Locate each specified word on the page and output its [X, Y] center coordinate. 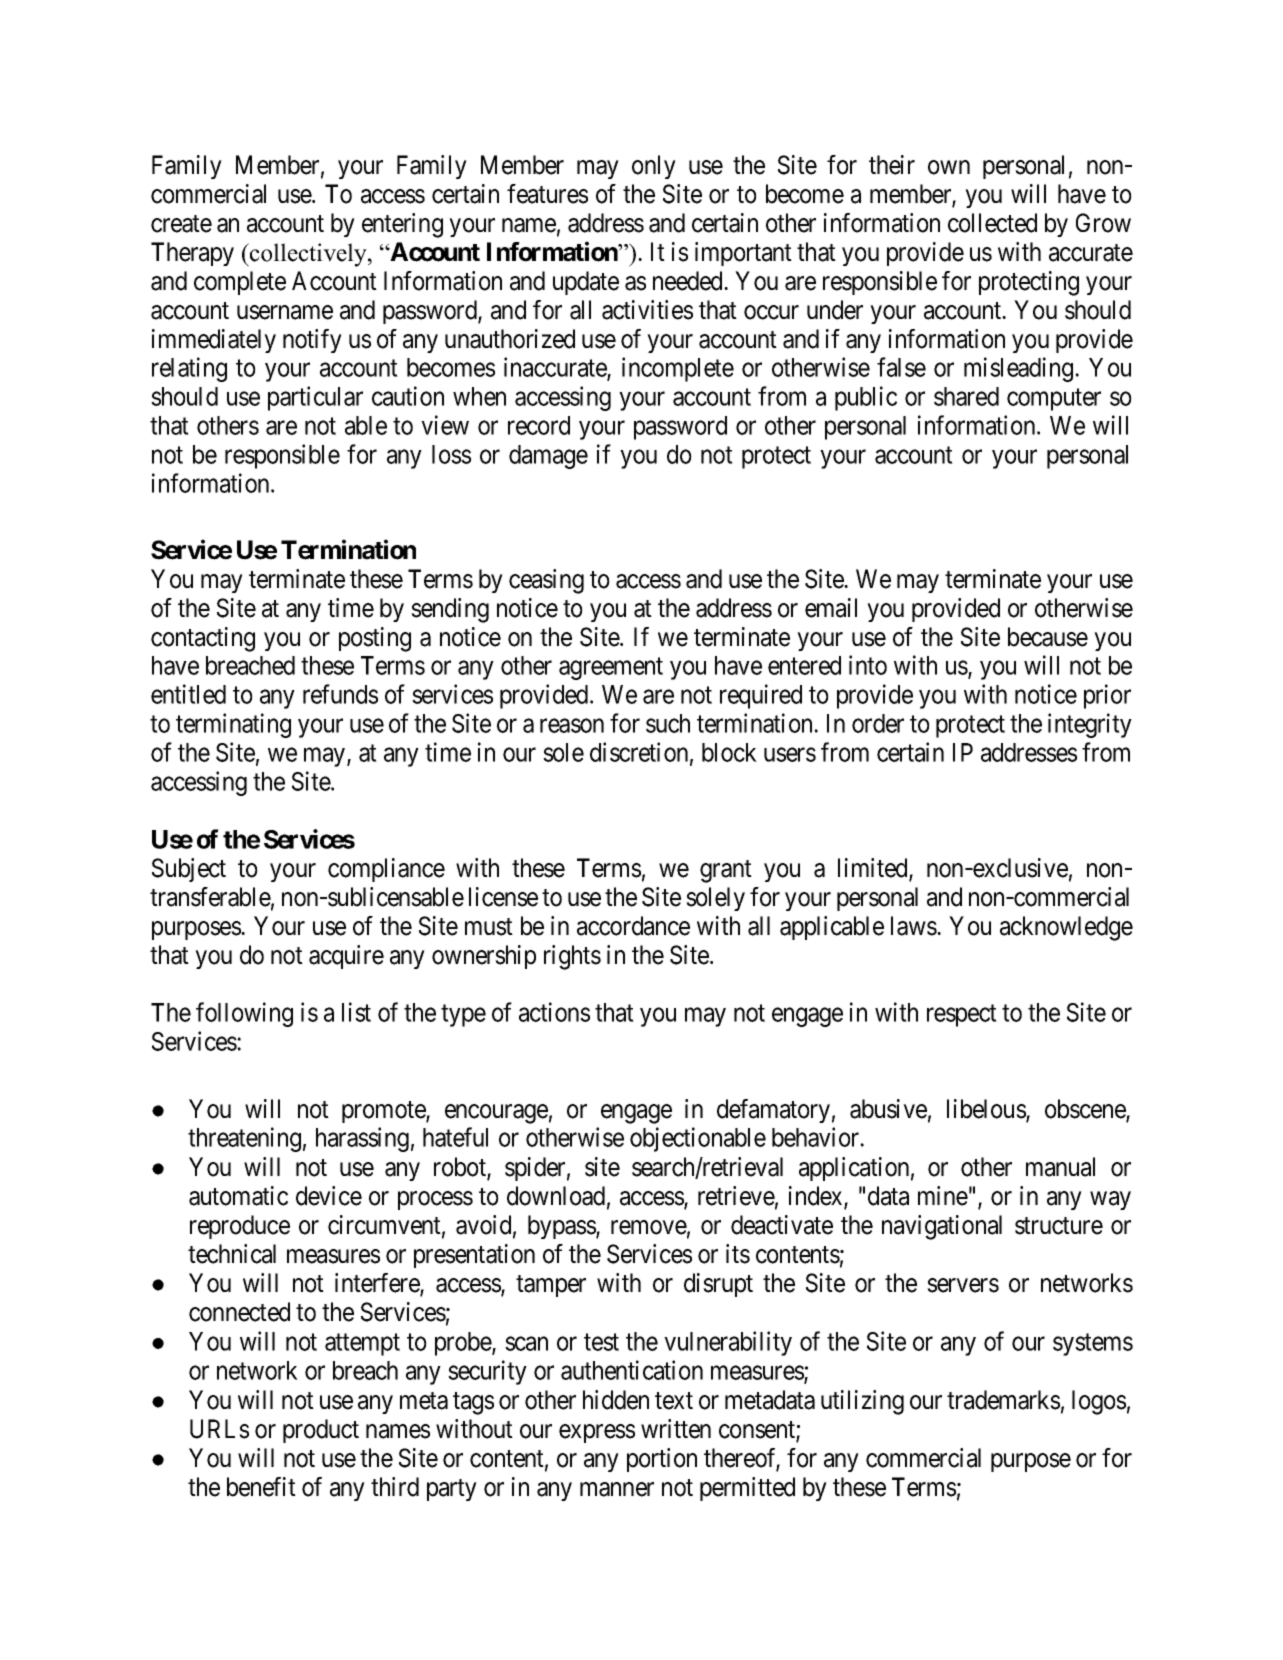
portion [662, 1460]
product [321, 1431]
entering [402, 225]
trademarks [1003, 1400]
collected [992, 223]
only [654, 167]
